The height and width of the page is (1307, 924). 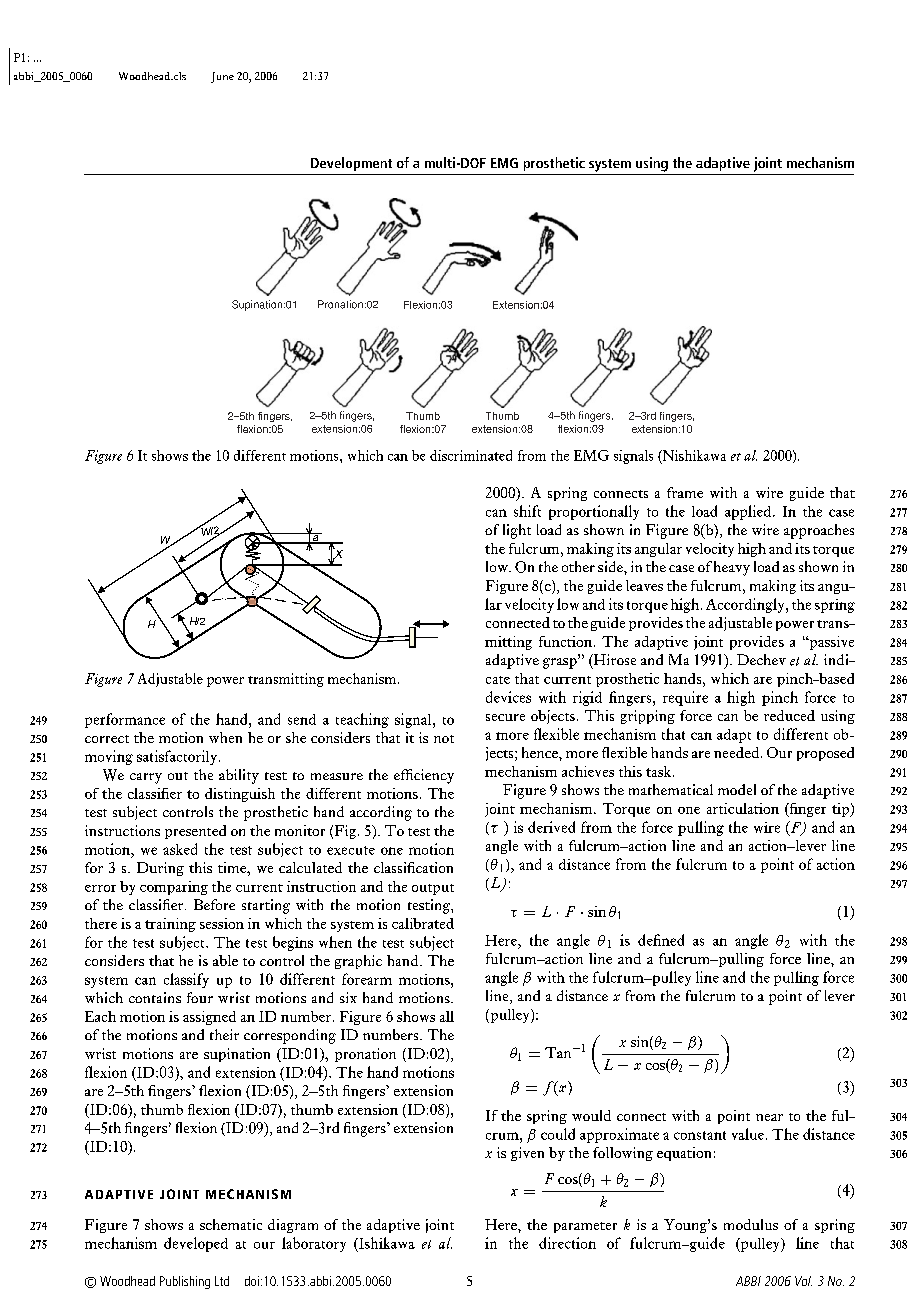 What do you see at coordinates (196, 1244) in the page?
I see `developed` at bounding box center [196, 1244].
